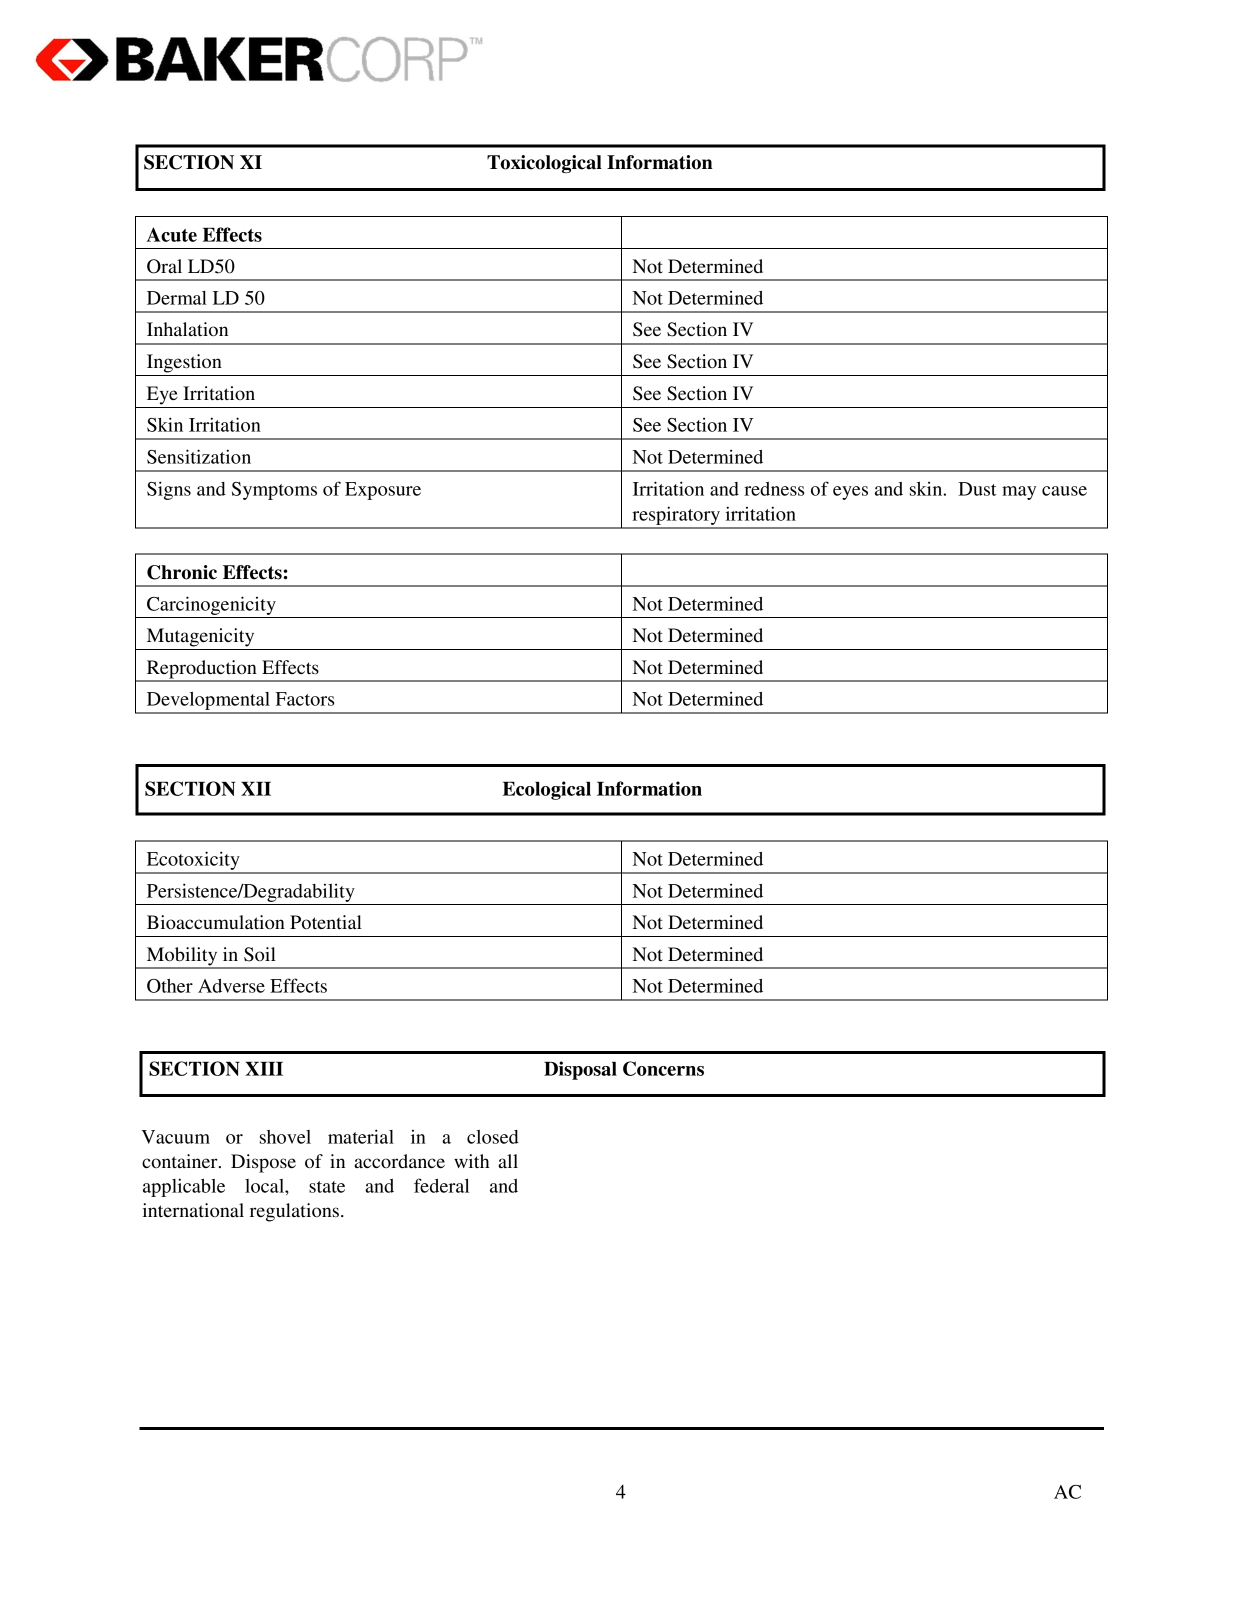 Image resolution: width=1242 pixels, height=1608 pixels. I want to click on Toxicological, so click(544, 164).
